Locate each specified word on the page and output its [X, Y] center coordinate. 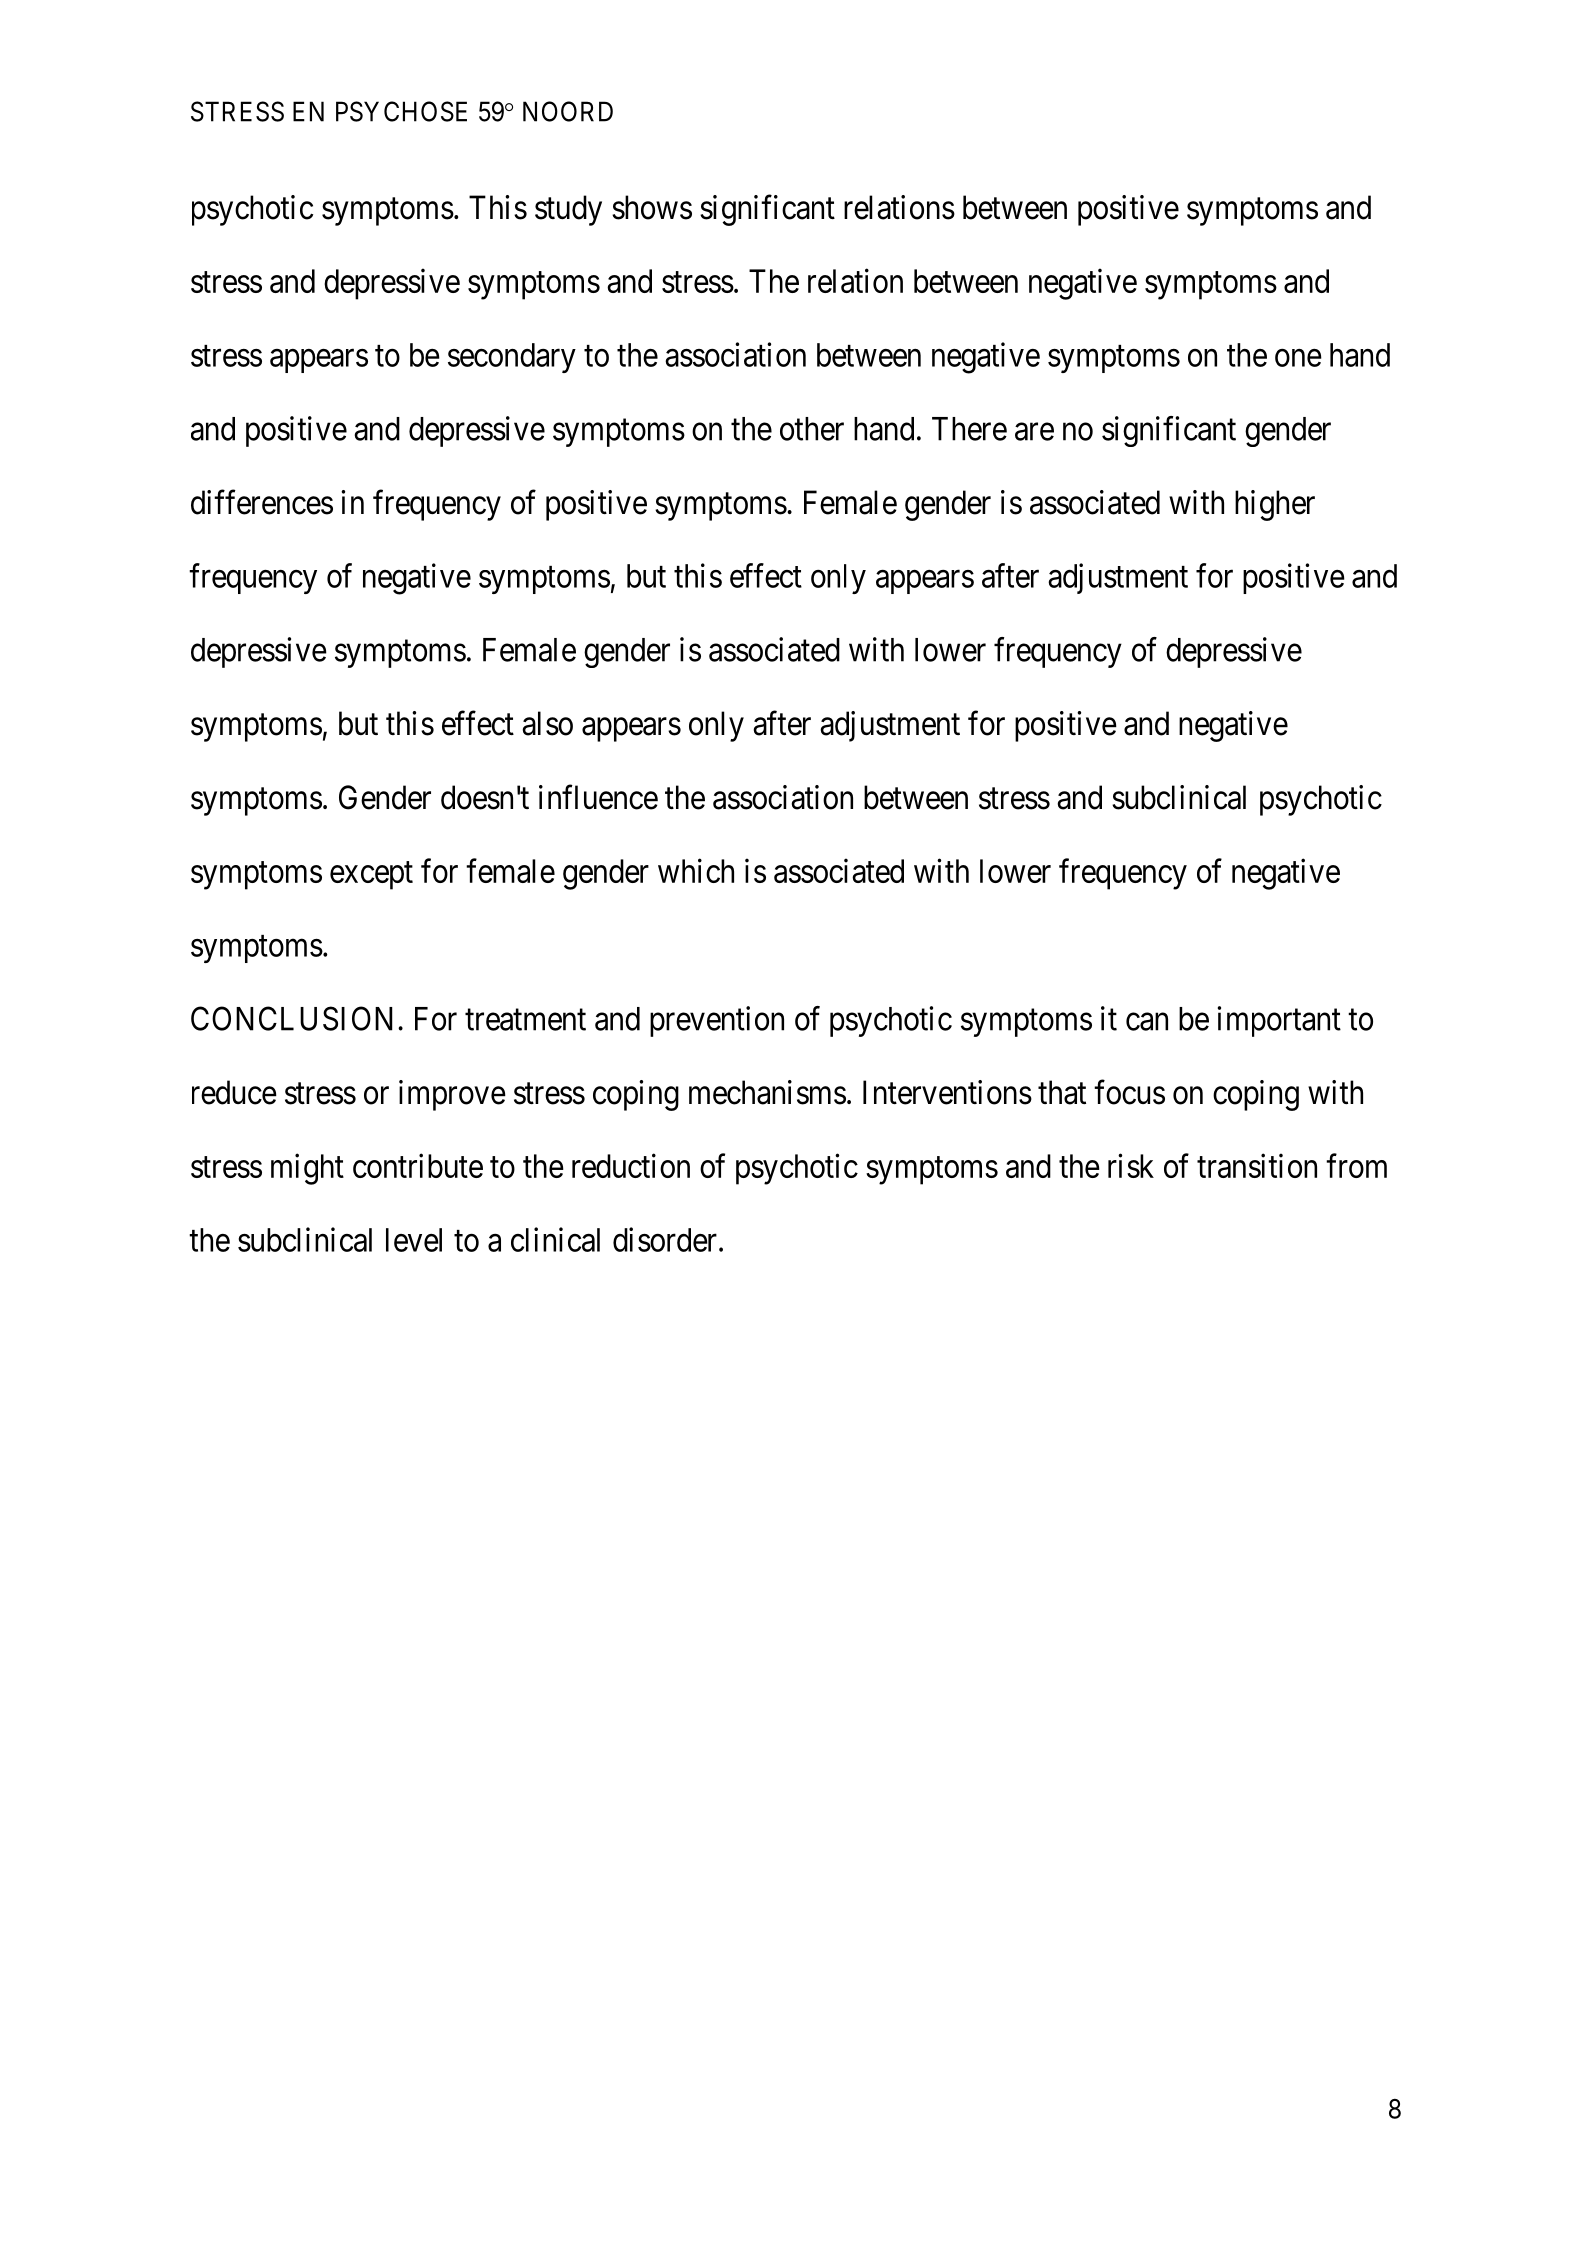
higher [1275, 505]
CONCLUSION [292, 1018]
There [969, 429]
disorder [665, 1239]
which [696, 870]
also [547, 723]
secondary [512, 358]
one [1298, 358]
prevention [717, 1021]
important [1279, 1021]
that [1062, 1092]
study [568, 210]
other [812, 429]
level [414, 1240]
